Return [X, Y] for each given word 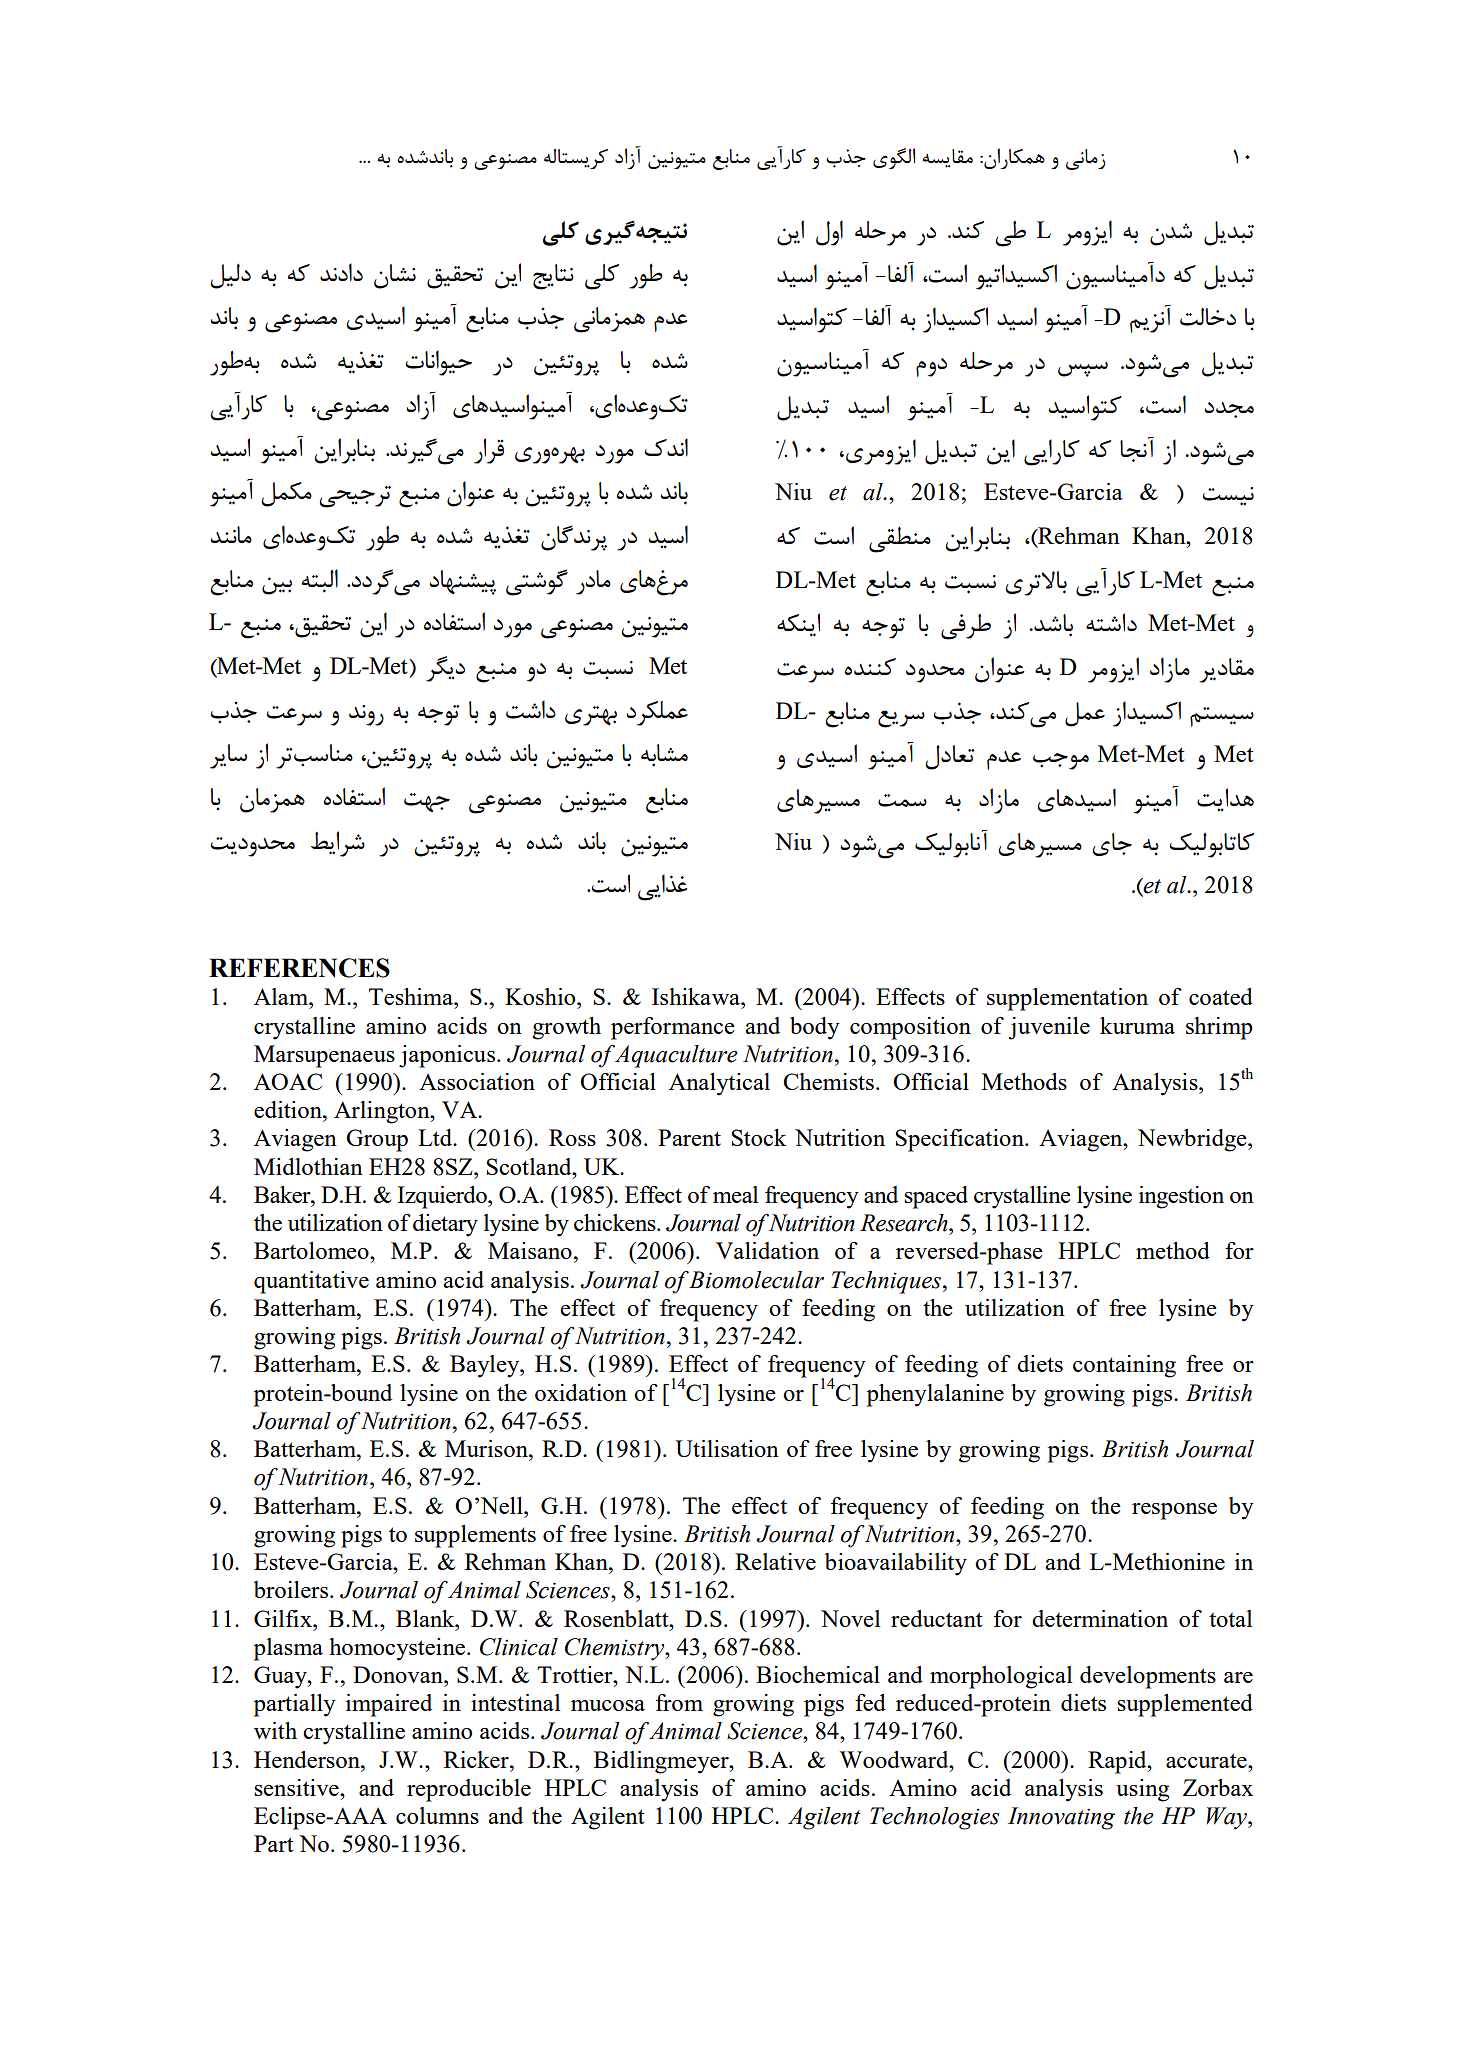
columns [437, 1815]
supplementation [1067, 999]
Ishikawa [697, 996]
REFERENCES [299, 968]
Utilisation [727, 1448]
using [1142, 1790]
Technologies [935, 1818]
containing [1124, 1366]
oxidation [581, 1392]
